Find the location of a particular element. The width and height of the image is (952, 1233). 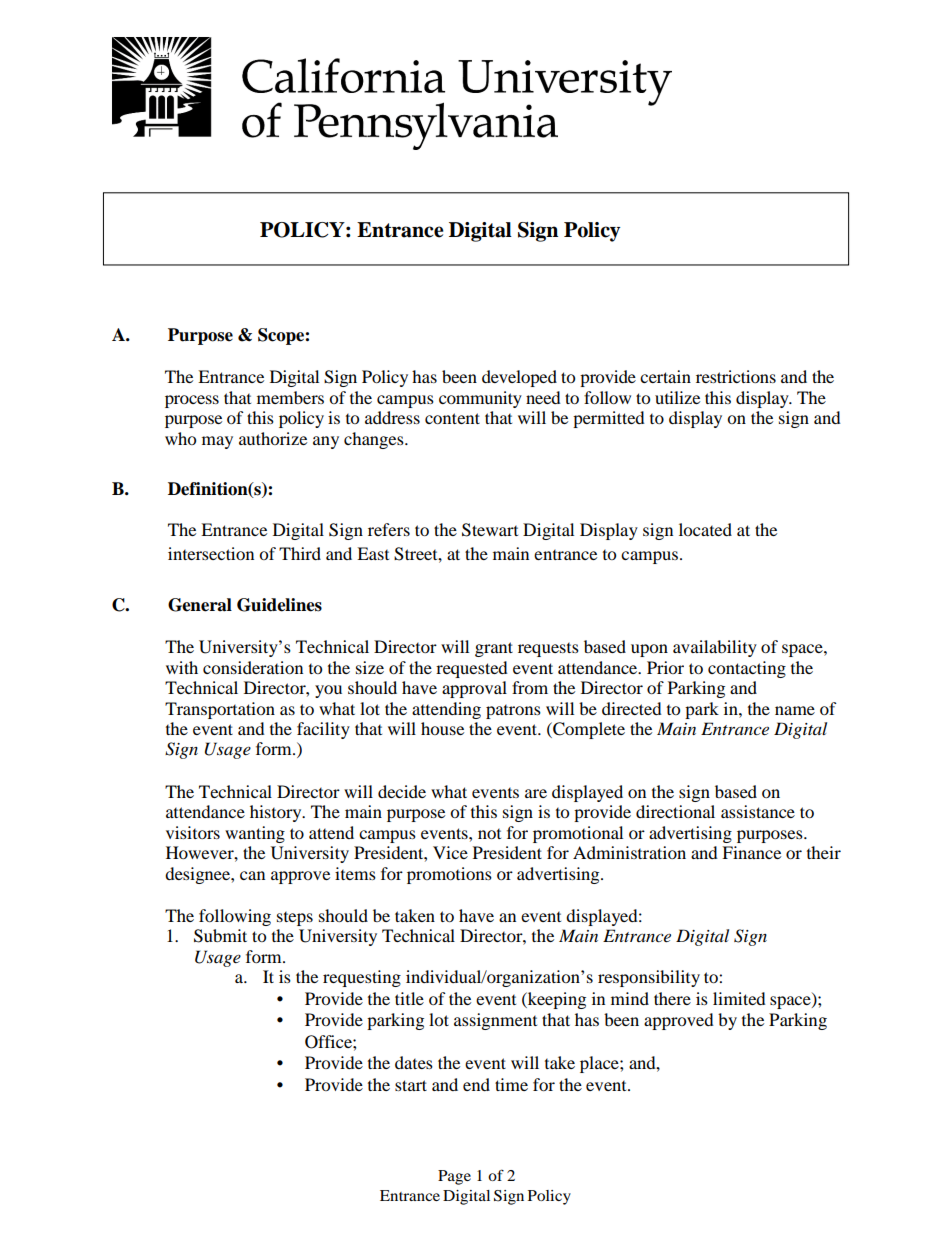

Stewart is located at coordinates (490, 530).
